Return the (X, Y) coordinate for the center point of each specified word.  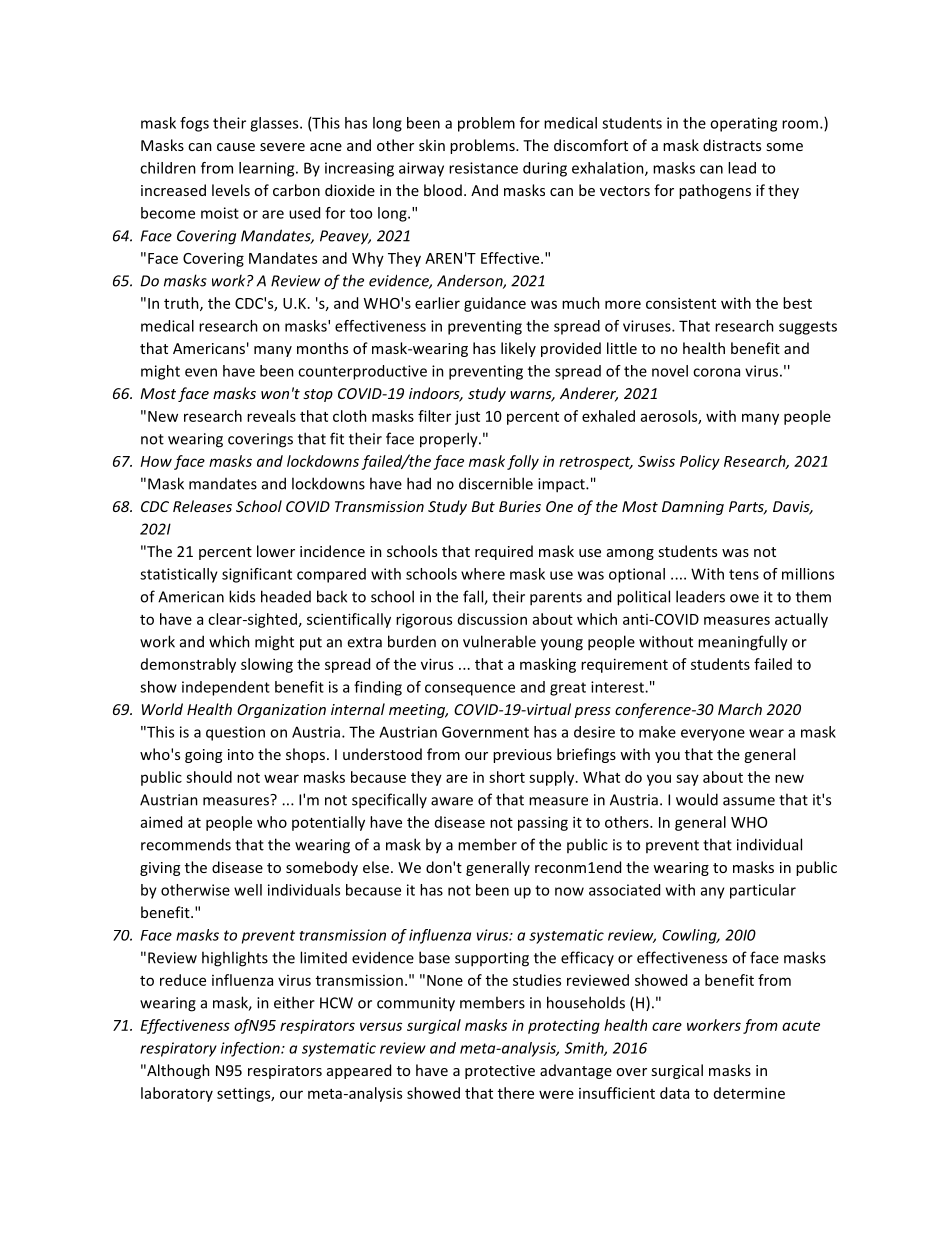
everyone (713, 735)
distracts (732, 145)
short (507, 777)
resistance (483, 168)
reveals (271, 416)
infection (251, 1049)
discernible (496, 483)
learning (268, 169)
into (241, 754)
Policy (700, 462)
